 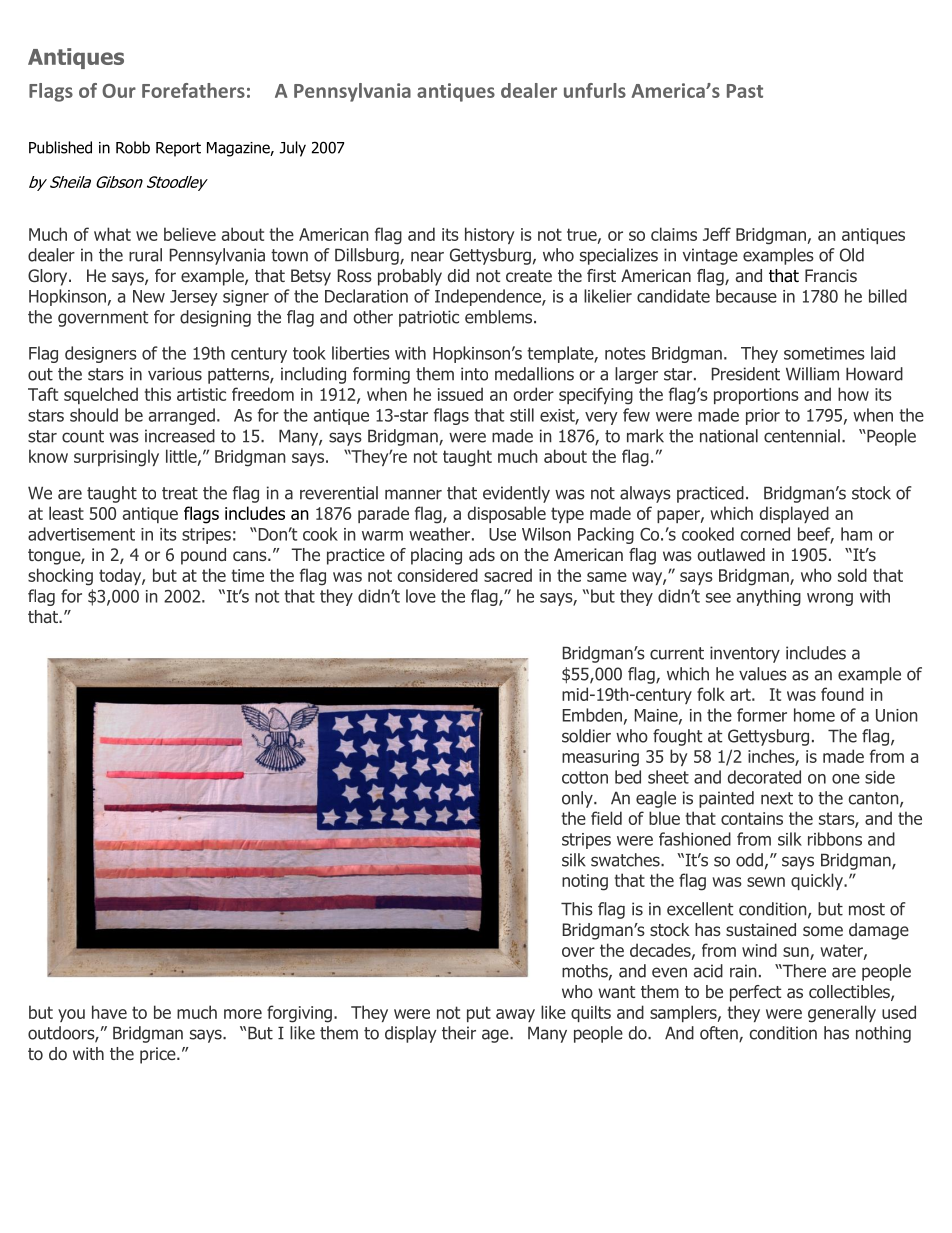 I want to click on anything, so click(x=769, y=597).
